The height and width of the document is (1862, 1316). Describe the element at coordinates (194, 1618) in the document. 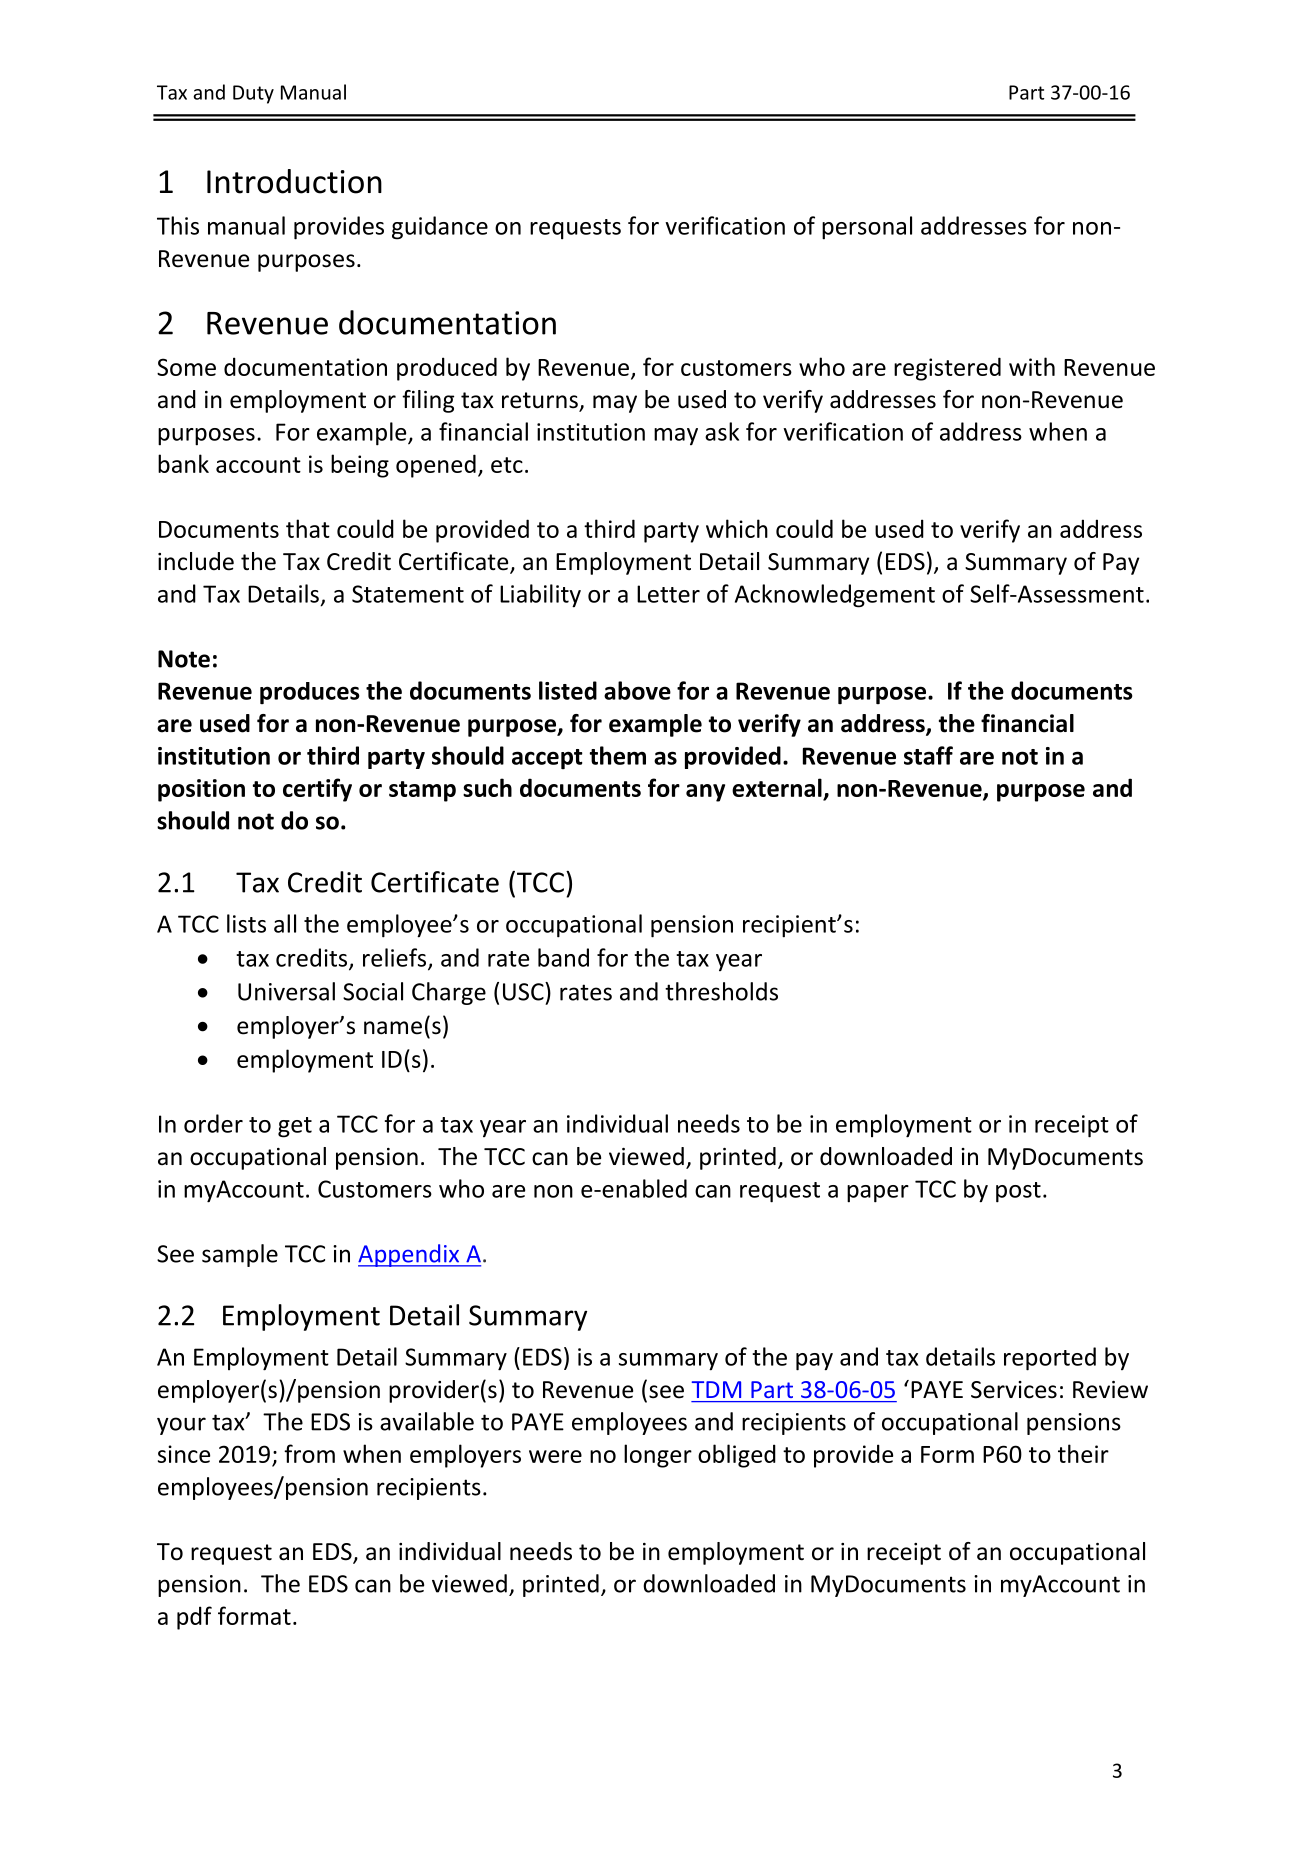

I see `pdf` at that location.
